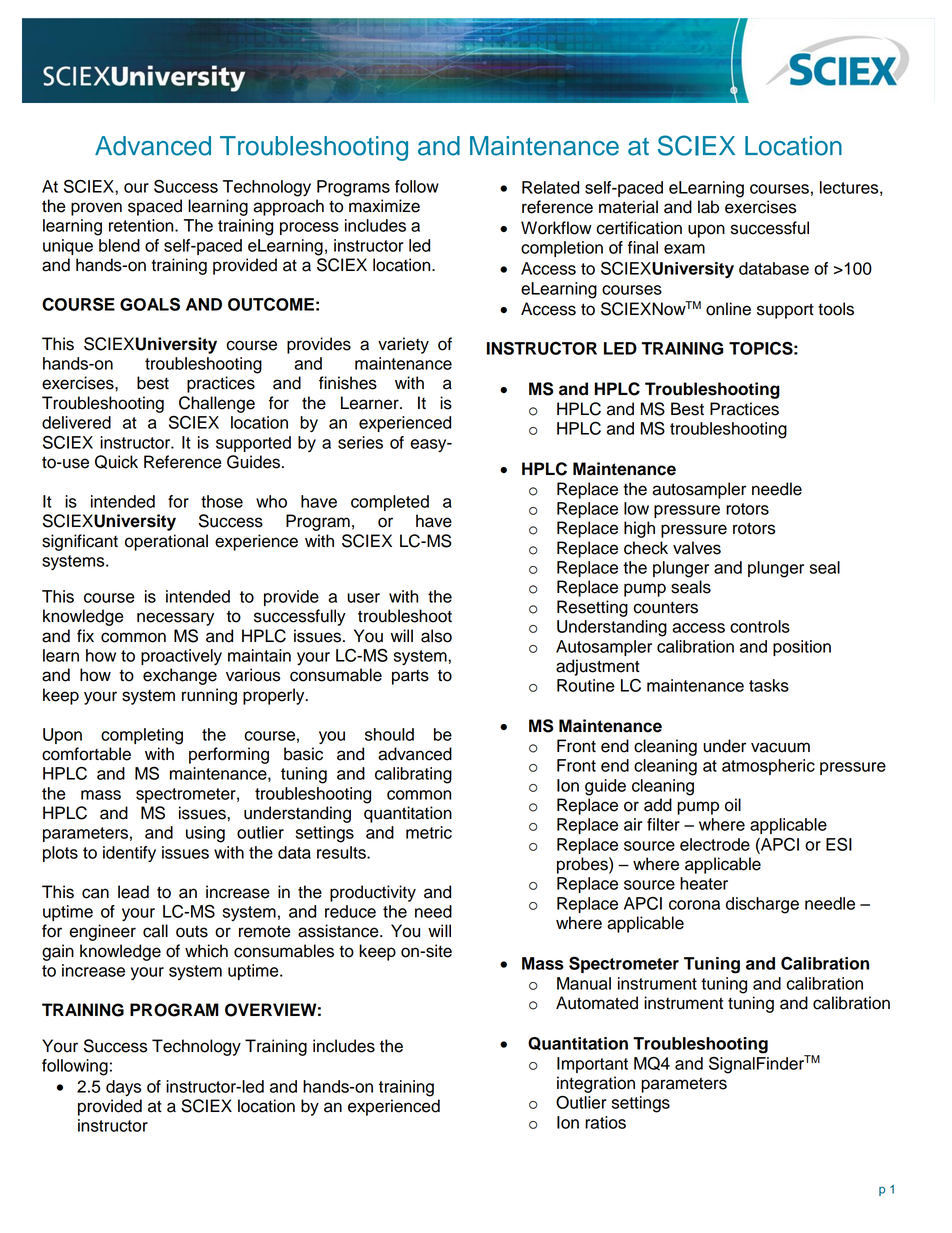  I want to click on completed, so click(390, 503).
